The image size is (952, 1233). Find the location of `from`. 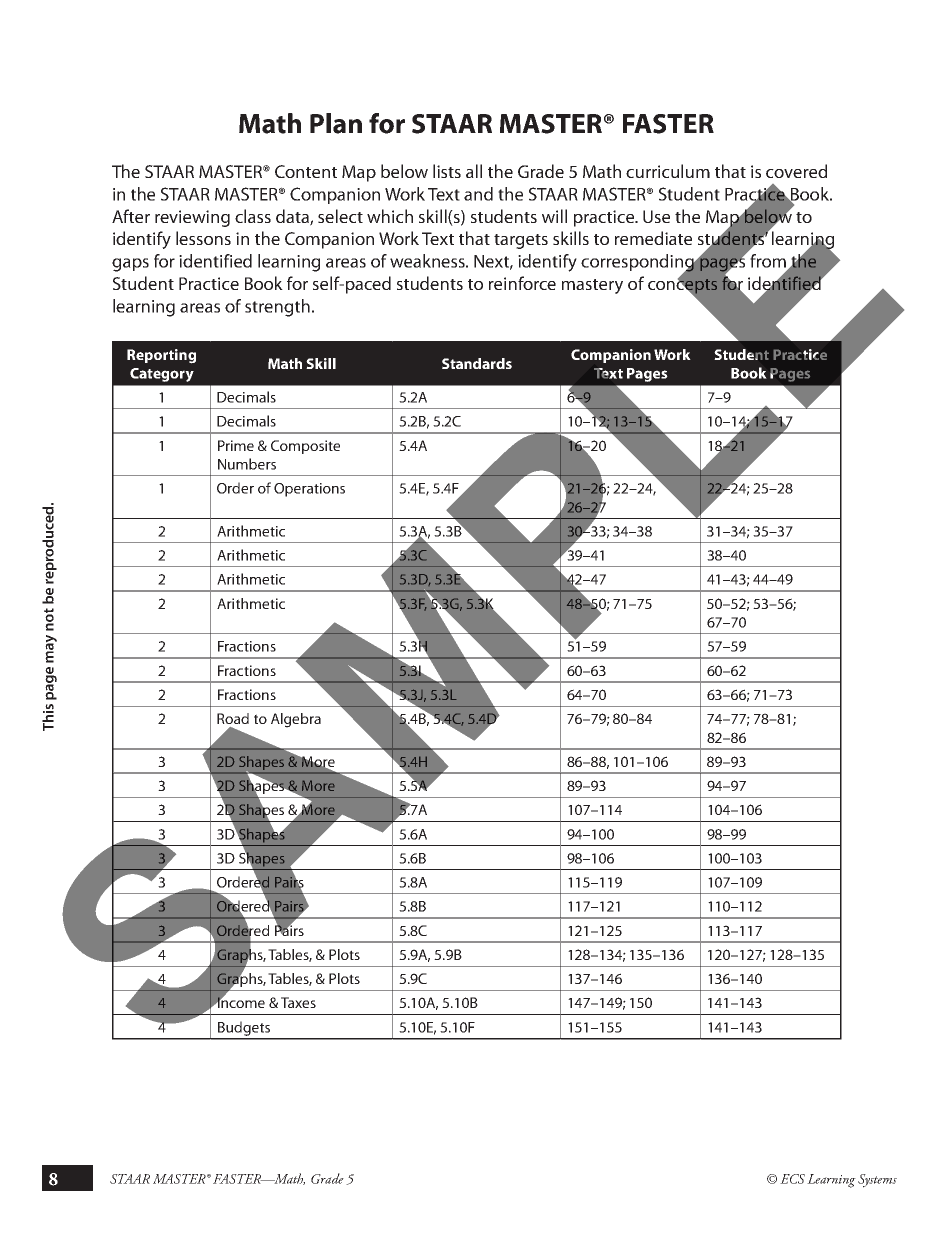

from is located at coordinates (768, 261).
